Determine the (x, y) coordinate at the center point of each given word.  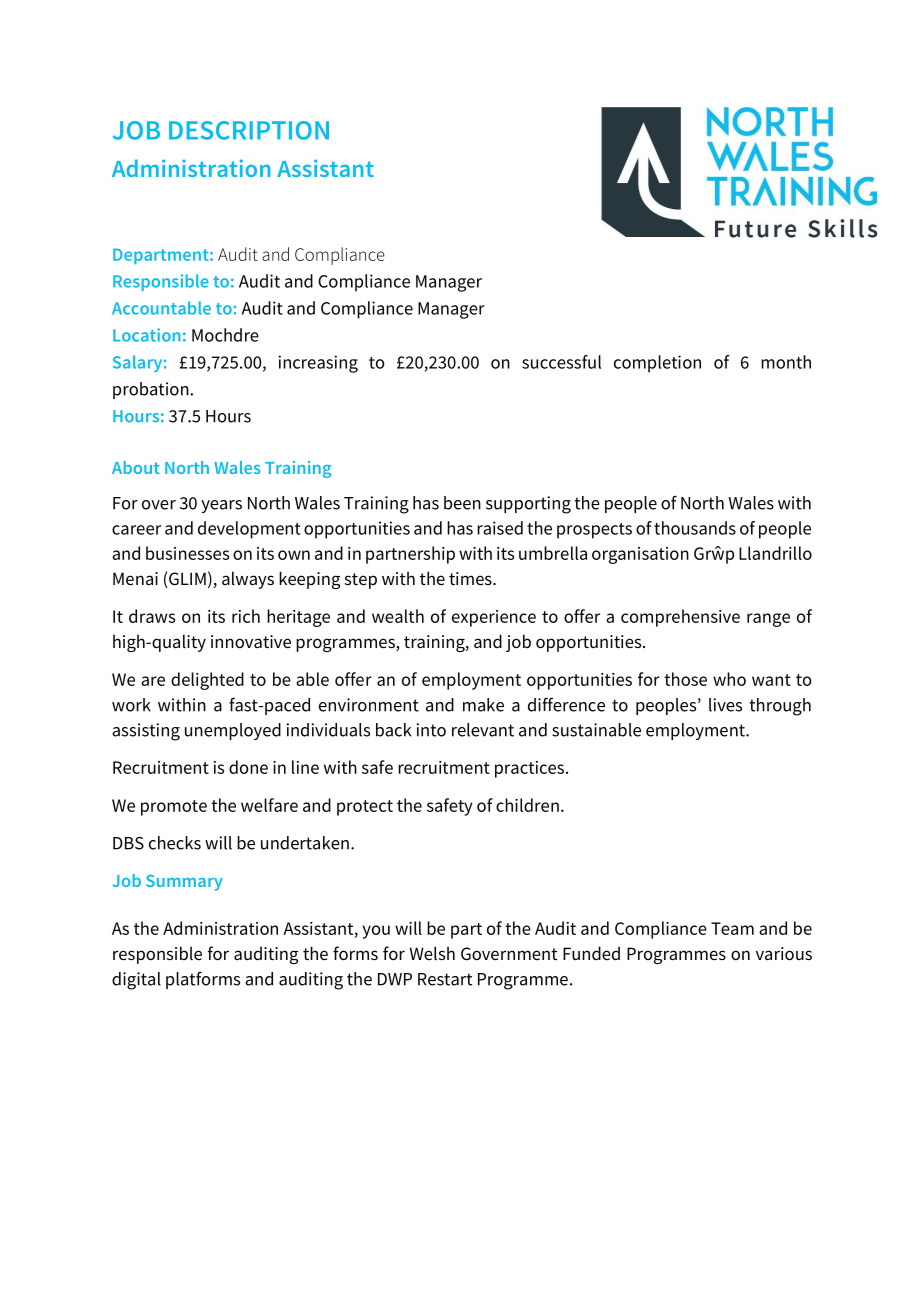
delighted (207, 681)
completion (657, 364)
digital (136, 981)
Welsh (432, 953)
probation (152, 390)
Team (732, 928)
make (483, 705)
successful (561, 362)
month (786, 362)
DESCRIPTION (249, 130)
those (685, 679)
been (462, 503)
